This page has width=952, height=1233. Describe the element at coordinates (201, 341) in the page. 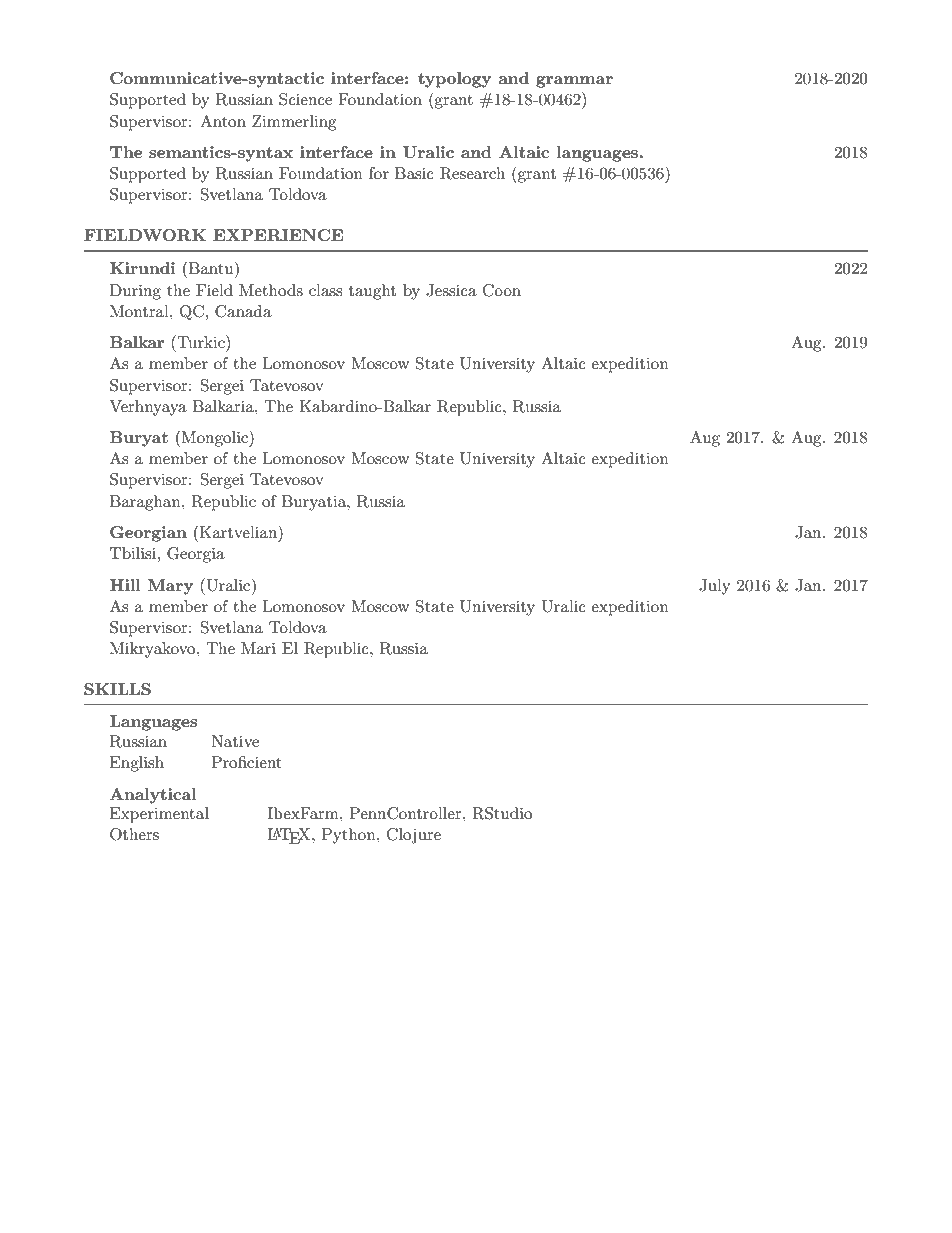

I see `Turkic` at that location.
